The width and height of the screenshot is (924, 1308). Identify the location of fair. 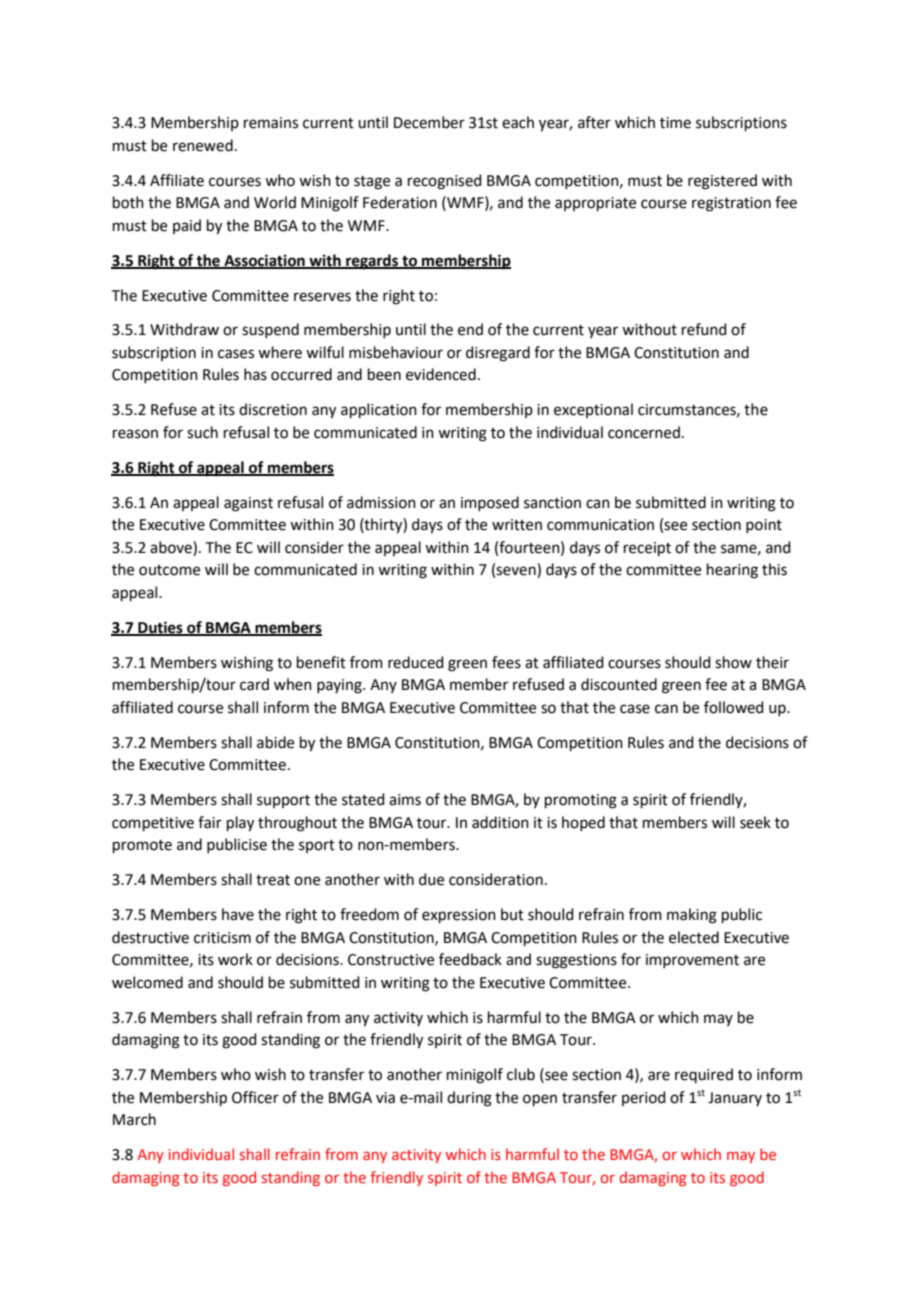
(210, 822).
